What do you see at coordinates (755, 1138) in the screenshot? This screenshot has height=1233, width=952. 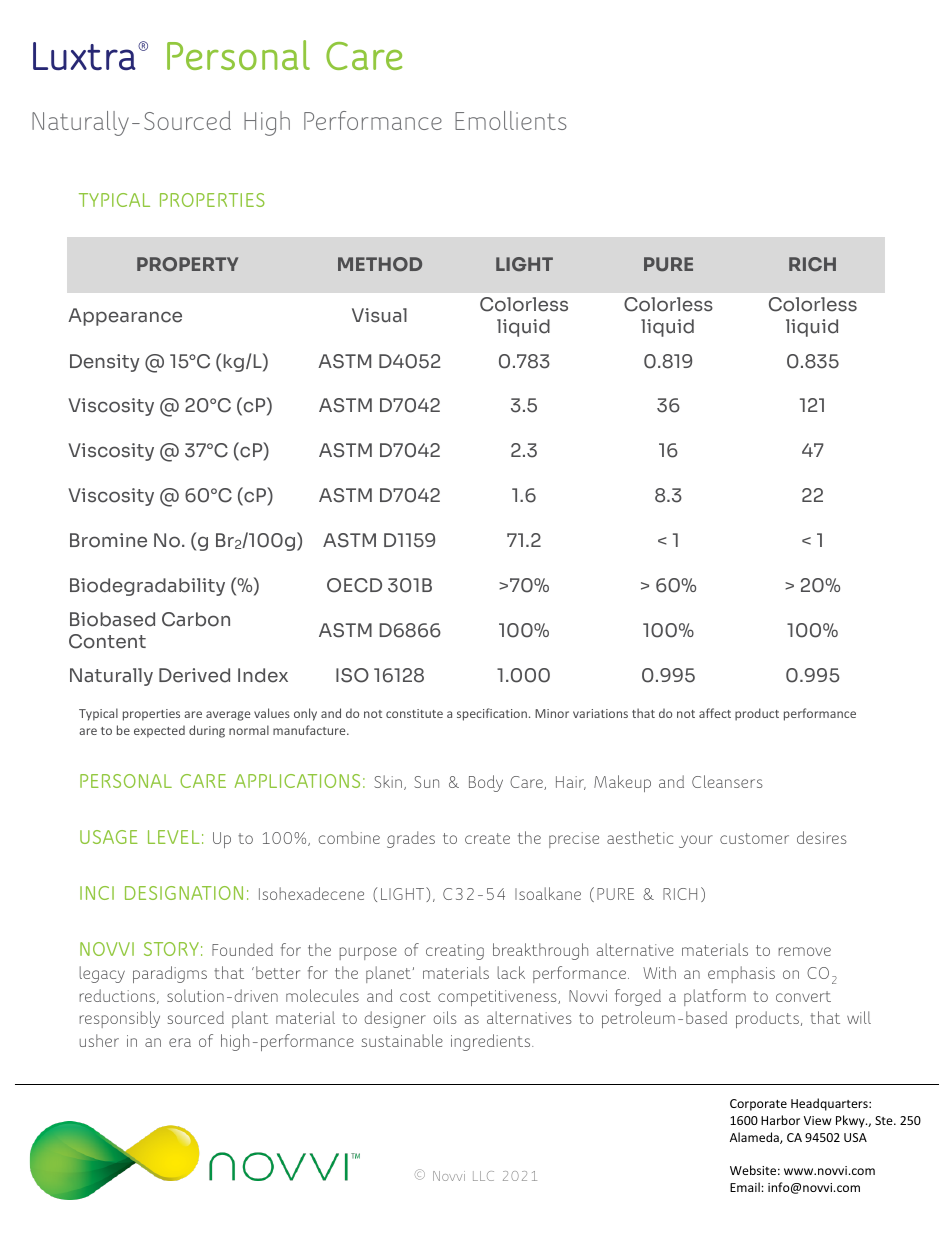 I see `Alameda` at bounding box center [755, 1138].
